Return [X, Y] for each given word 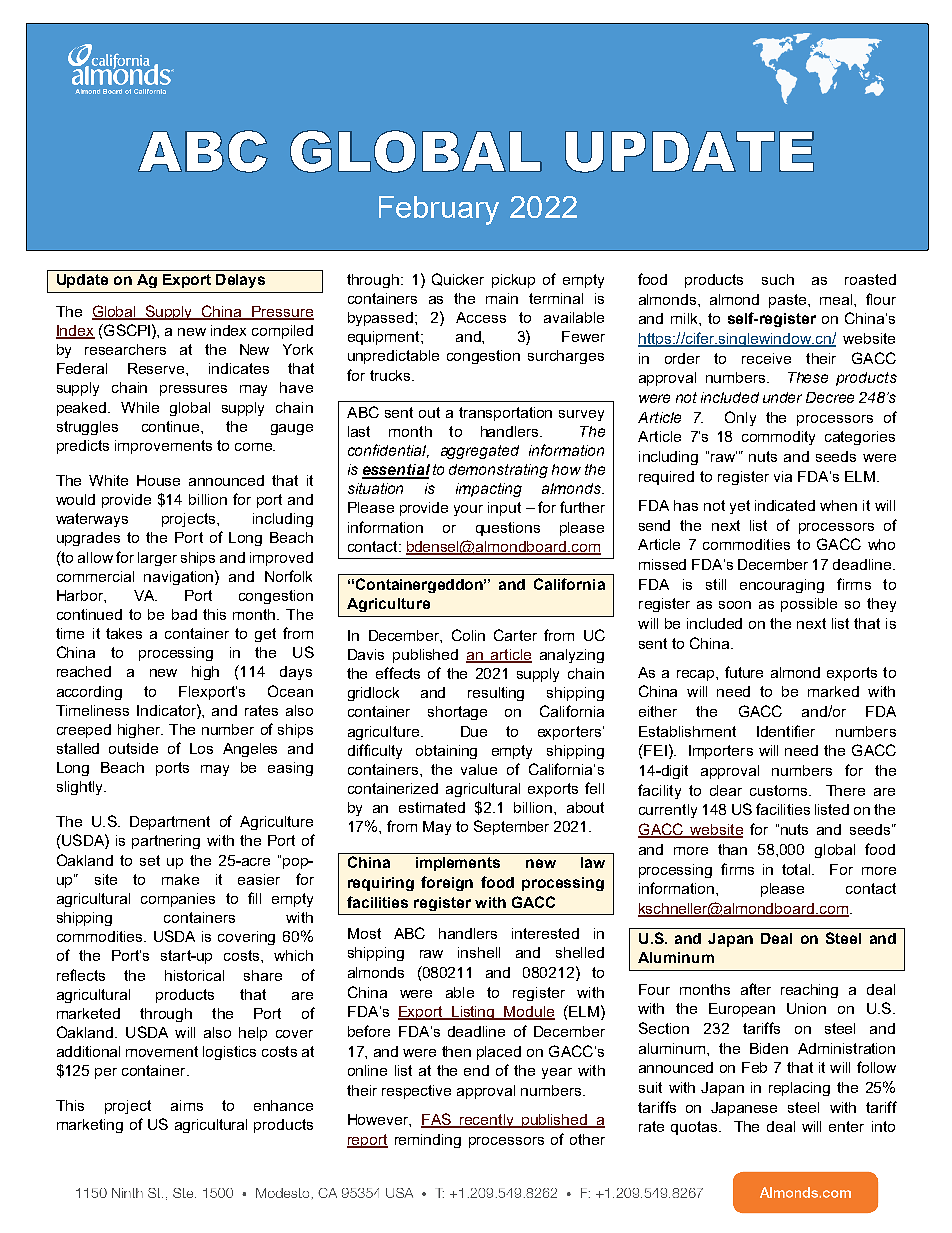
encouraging [782, 586]
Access [481, 317]
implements [458, 864]
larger [157, 559]
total [796, 869]
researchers [125, 349]
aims [187, 1105]
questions [508, 529]
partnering [166, 842]
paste [789, 301]
